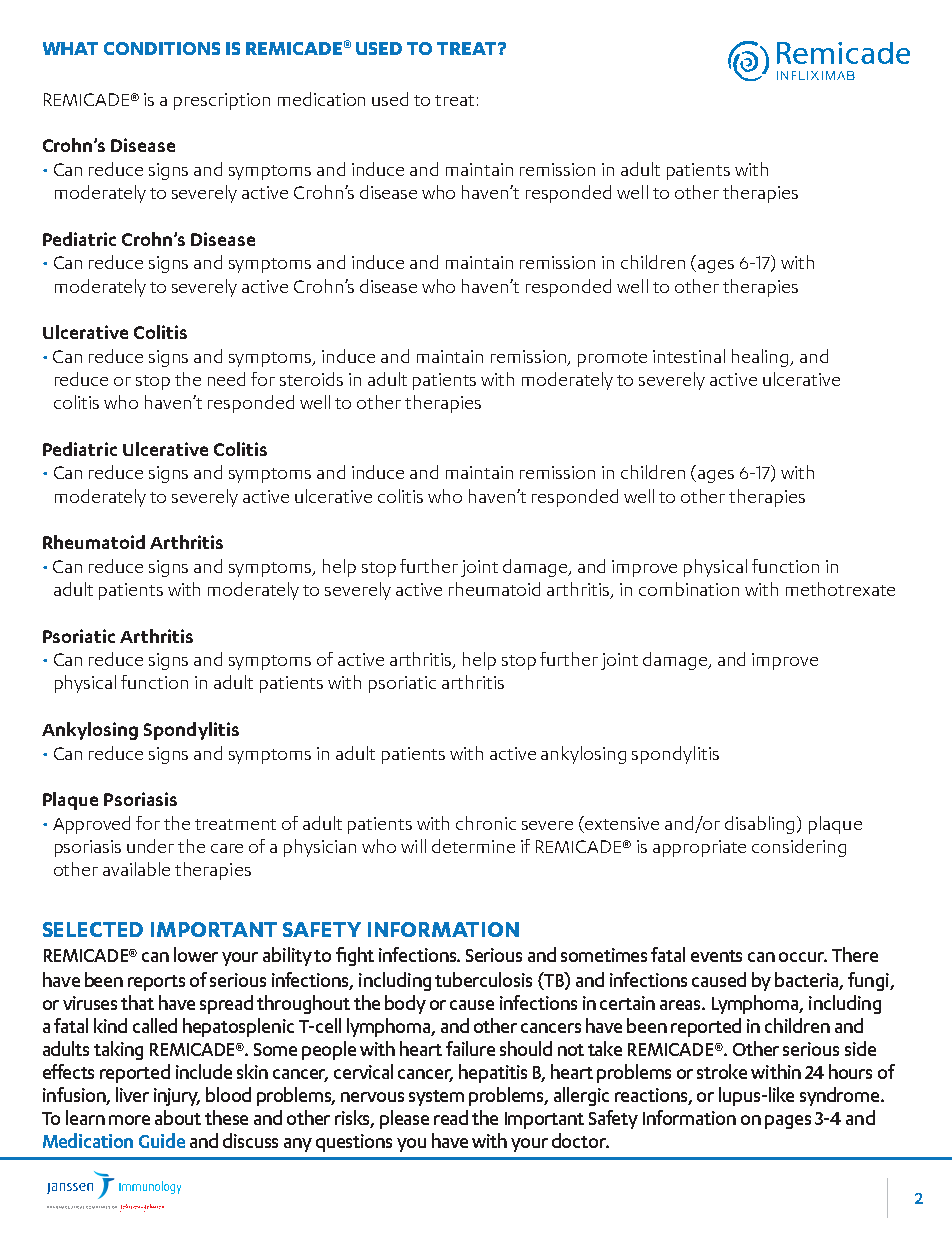 The height and width of the image is (1233, 952). I want to click on combination, so click(689, 589).
